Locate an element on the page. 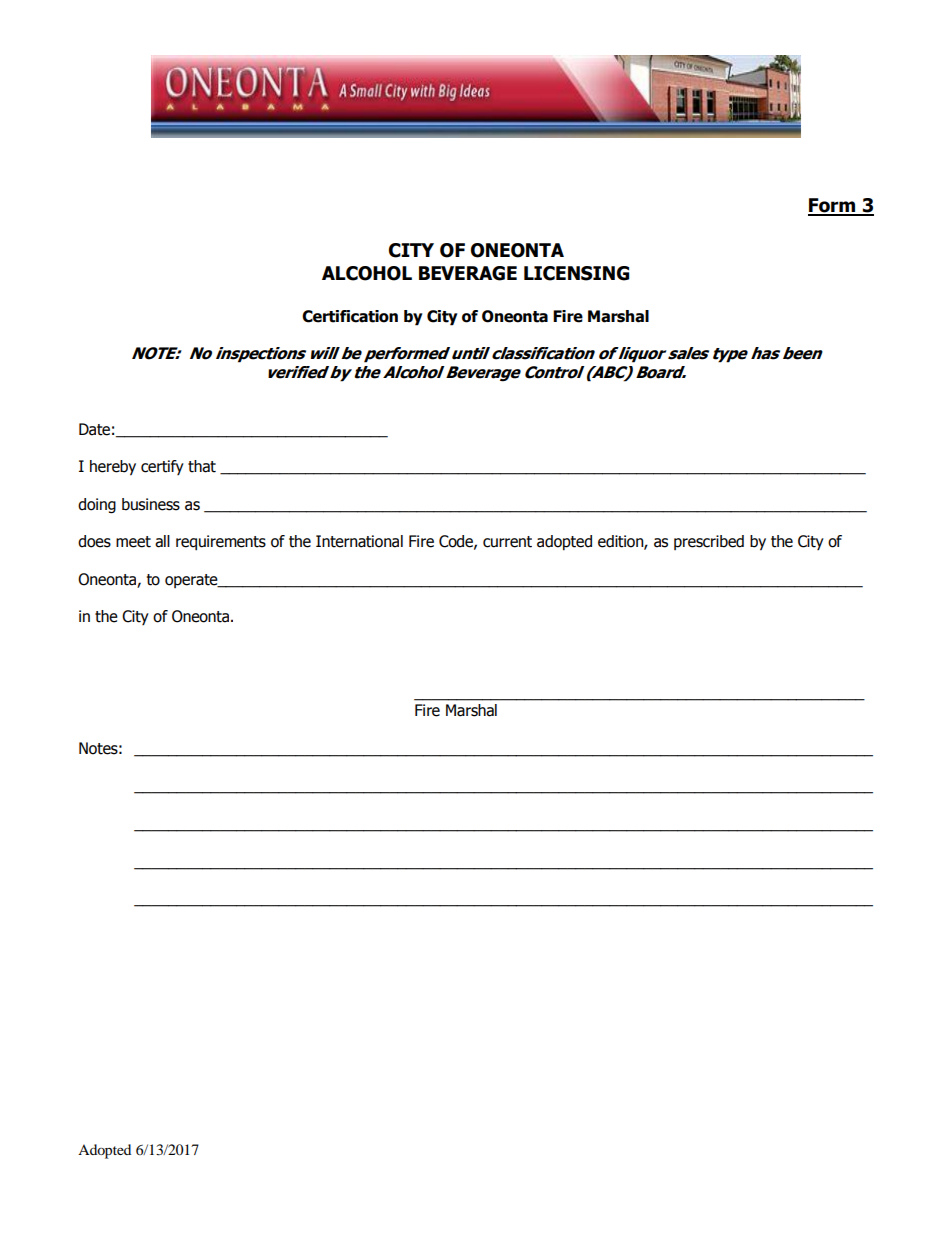  all is located at coordinates (162, 541).
